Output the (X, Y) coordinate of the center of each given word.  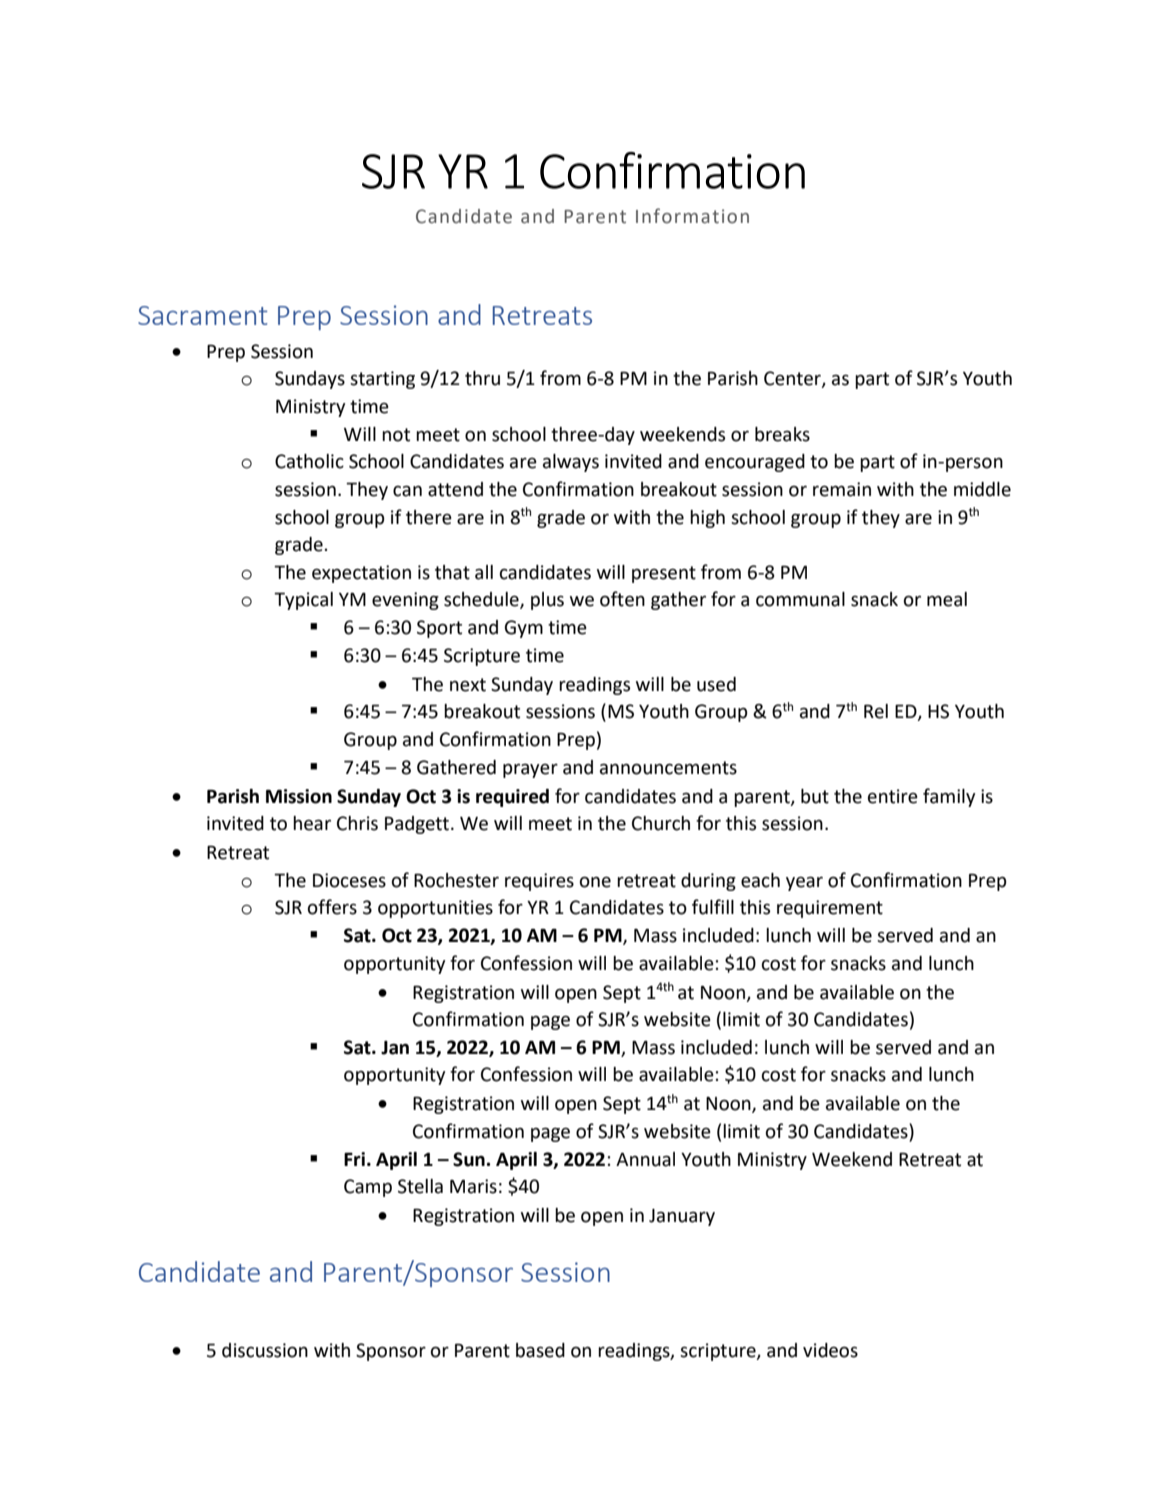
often (622, 599)
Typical (303, 601)
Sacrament (203, 315)
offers (332, 907)
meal (947, 599)
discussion (265, 1350)
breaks (782, 434)
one (595, 882)
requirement (830, 909)
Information (692, 216)
